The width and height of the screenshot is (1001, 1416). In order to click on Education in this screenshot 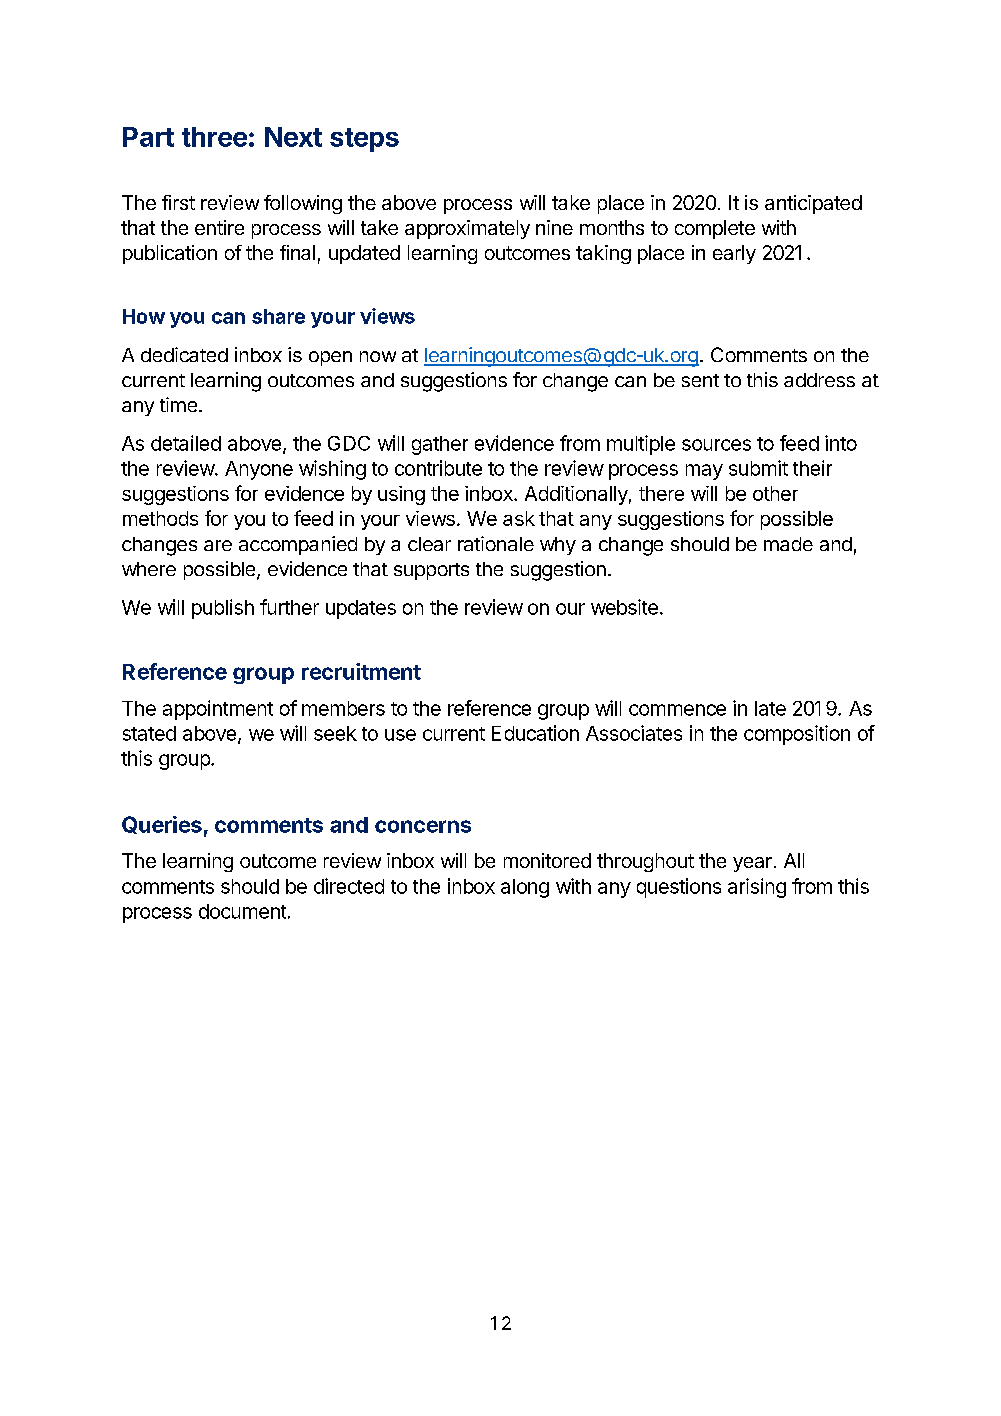, I will do `click(535, 733)`.
